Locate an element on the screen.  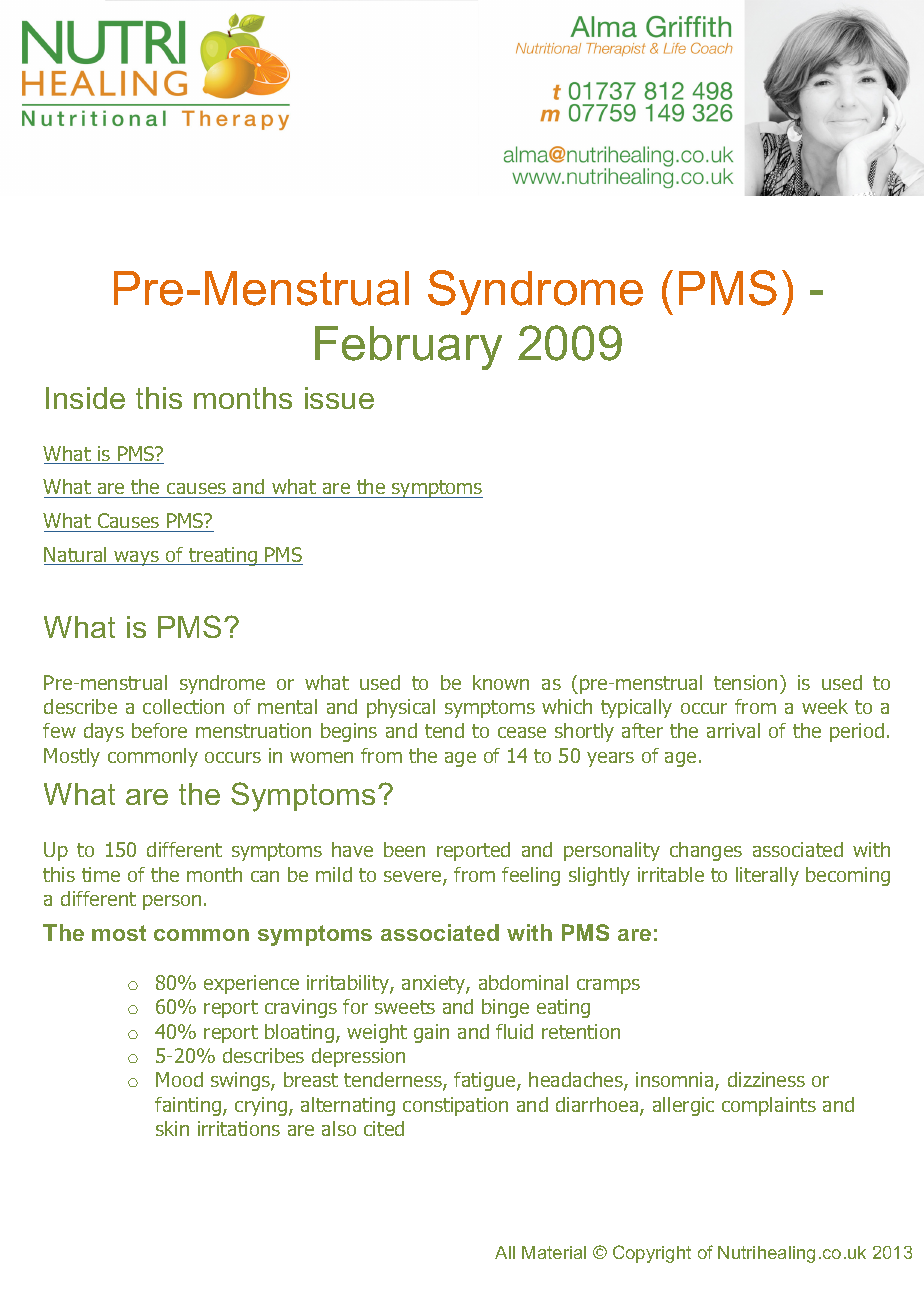
skin is located at coordinates (172, 1128).
